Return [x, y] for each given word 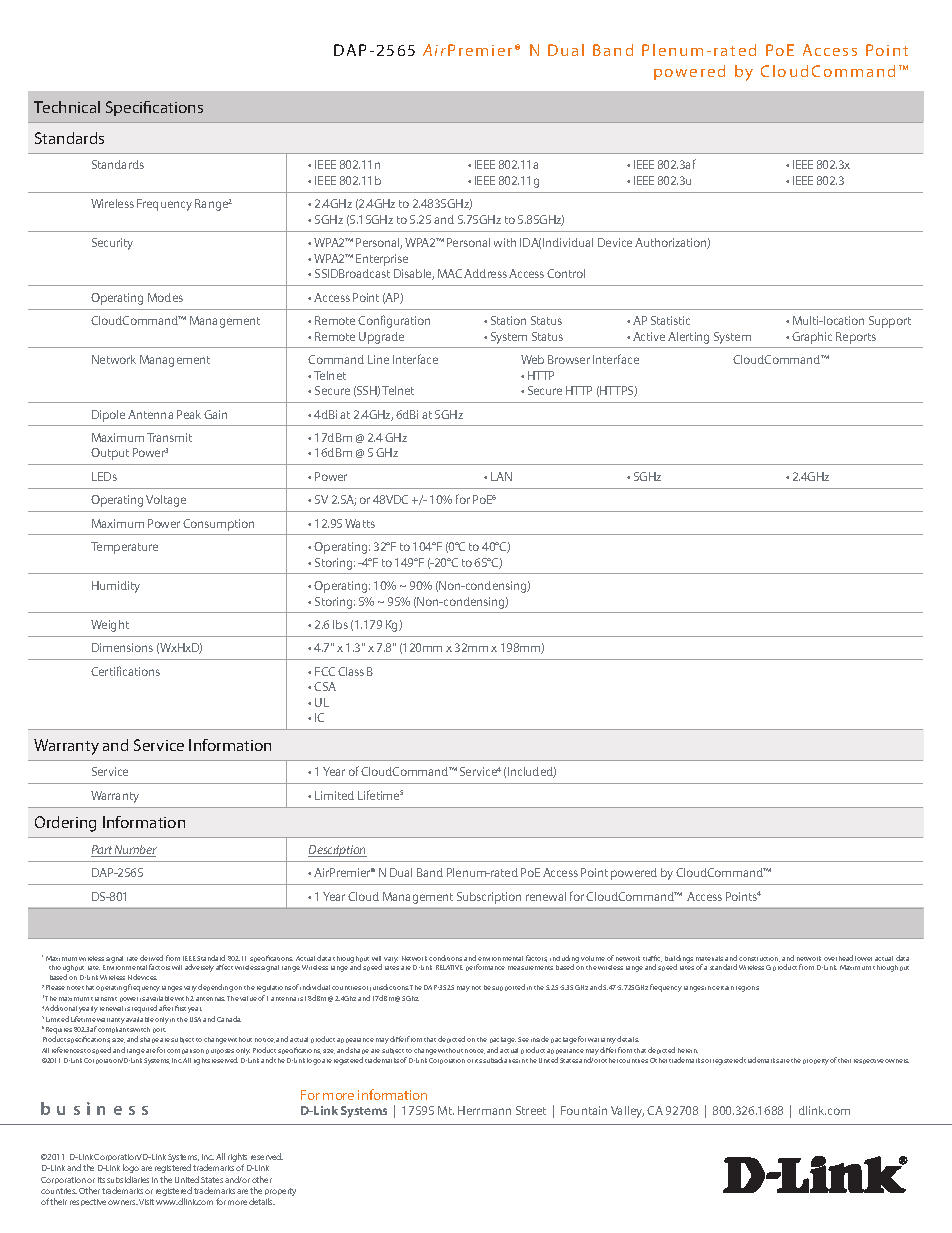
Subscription [489, 898]
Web [532, 359]
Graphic [812, 338]
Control [566, 273]
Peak [189, 414]
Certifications [125, 671]
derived [151, 958]
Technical [67, 107]
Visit [146, 1202]
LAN [501, 476]
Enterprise [382, 260]
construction [759, 959]
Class [351, 671]
